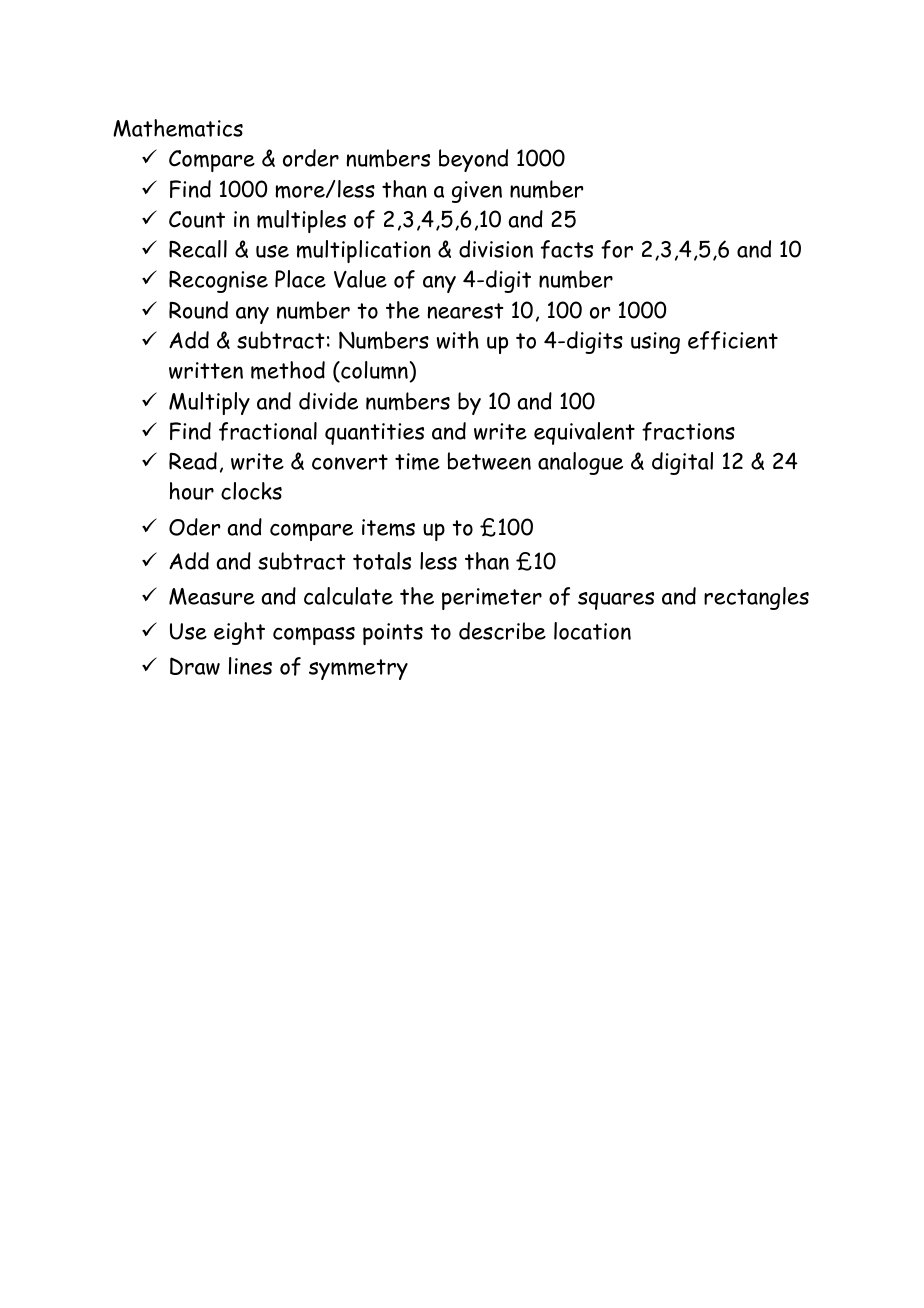 The image size is (924, 1308). Describe the element at coordinates (473, 160) in the image. I see `beyond` at that location.
